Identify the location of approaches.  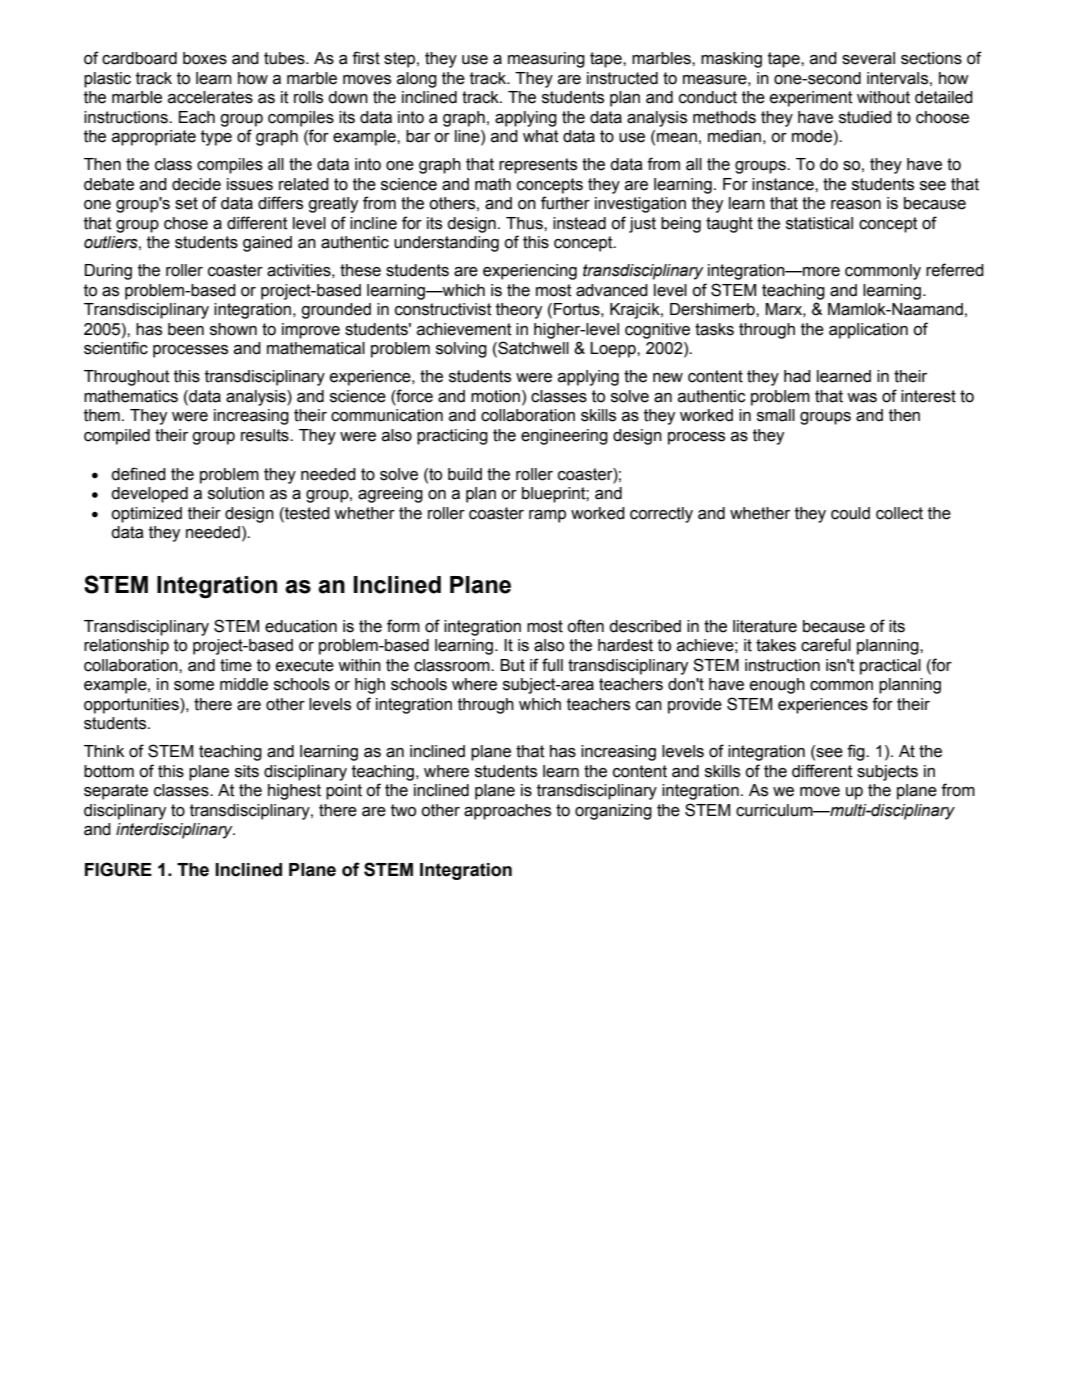
(507, 812).
